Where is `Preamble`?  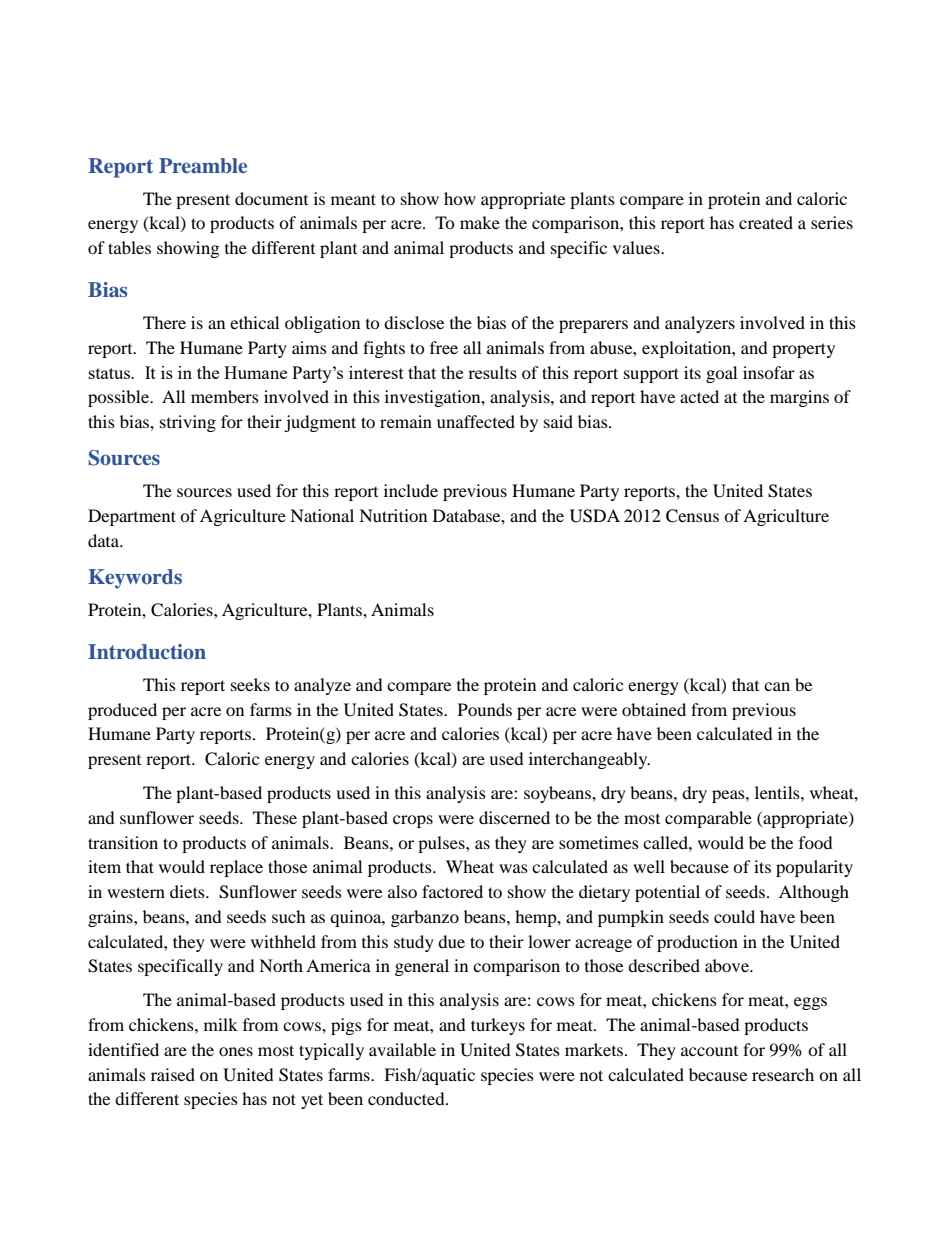 Preamble is located at coordinates (203, 165).
